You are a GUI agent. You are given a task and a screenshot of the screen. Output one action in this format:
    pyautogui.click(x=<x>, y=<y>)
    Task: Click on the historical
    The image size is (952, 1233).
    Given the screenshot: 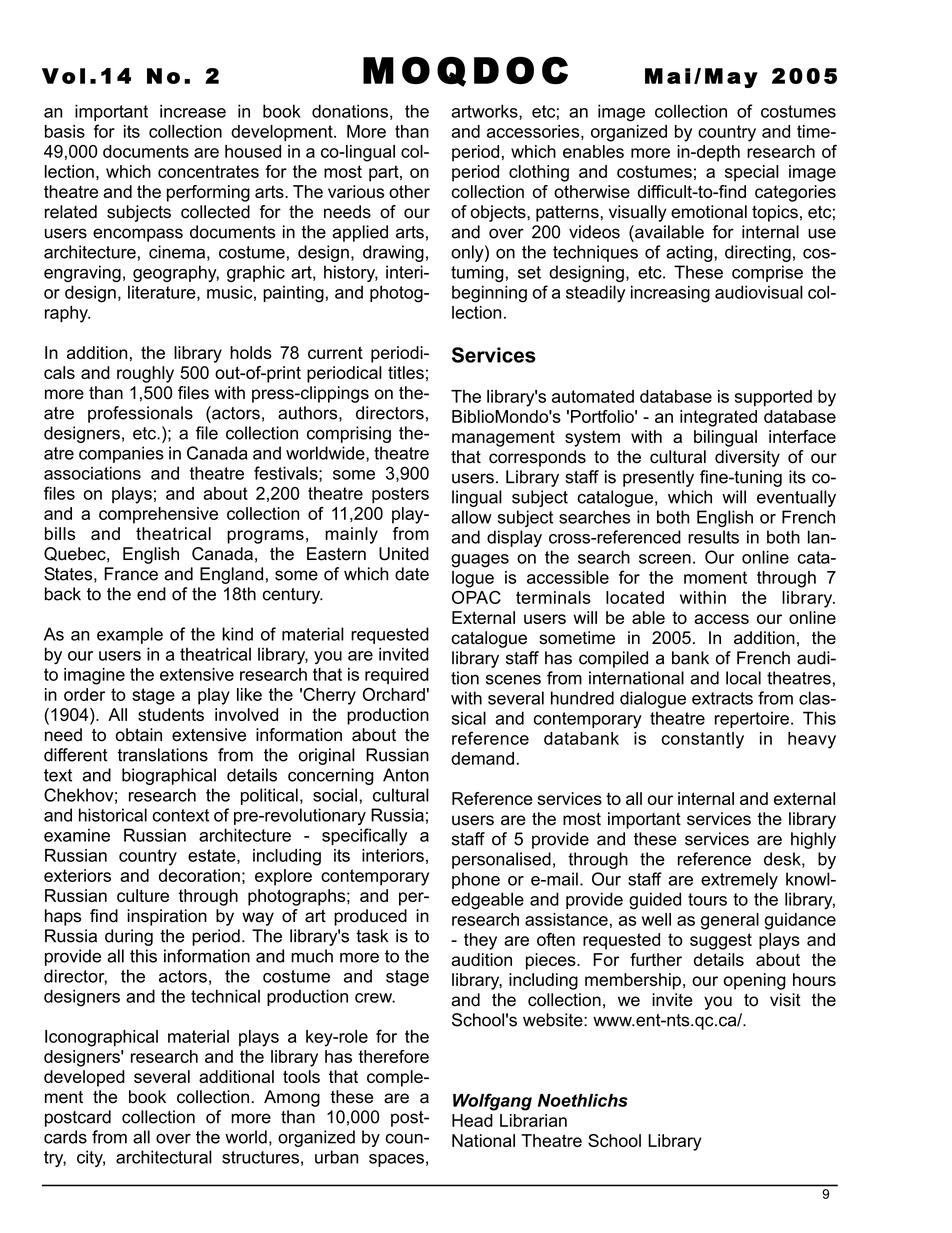 What is the action you would take?
    pyautogui.click(x=113, y=815)
